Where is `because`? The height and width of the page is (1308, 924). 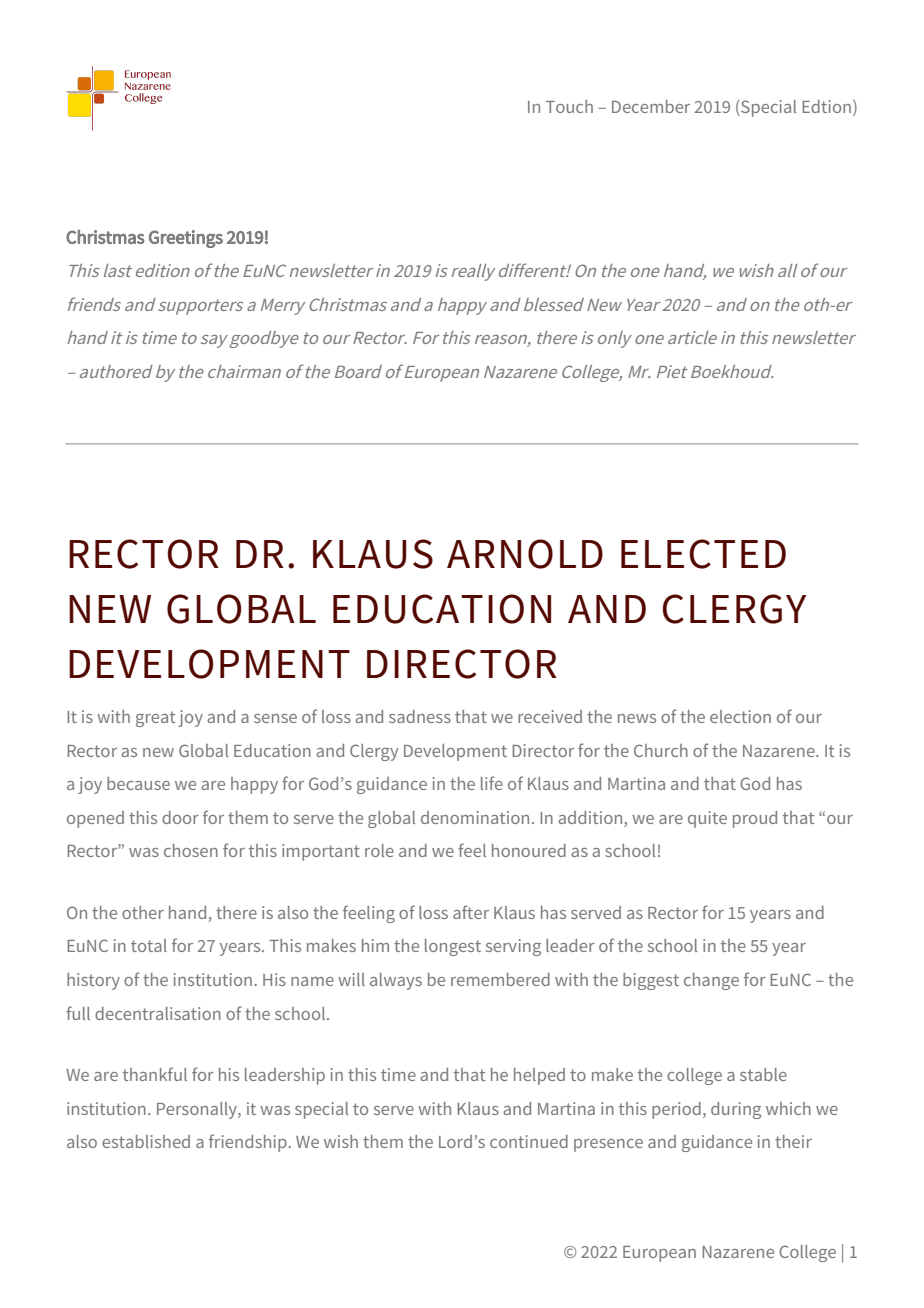 because is located at coordinates (138, 783).
